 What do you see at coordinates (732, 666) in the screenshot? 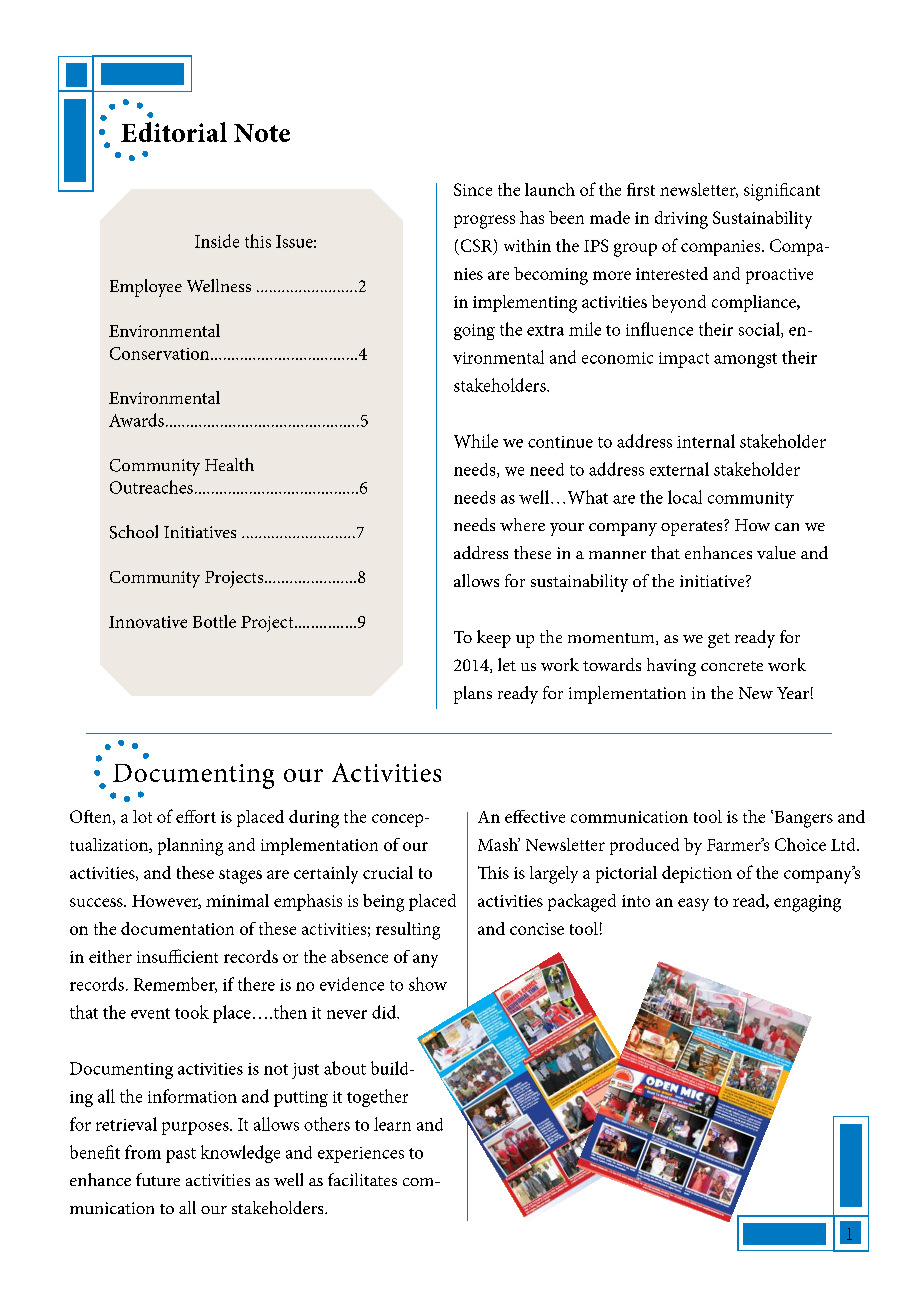
I see `concrete` at bounding box center [732, 666].
